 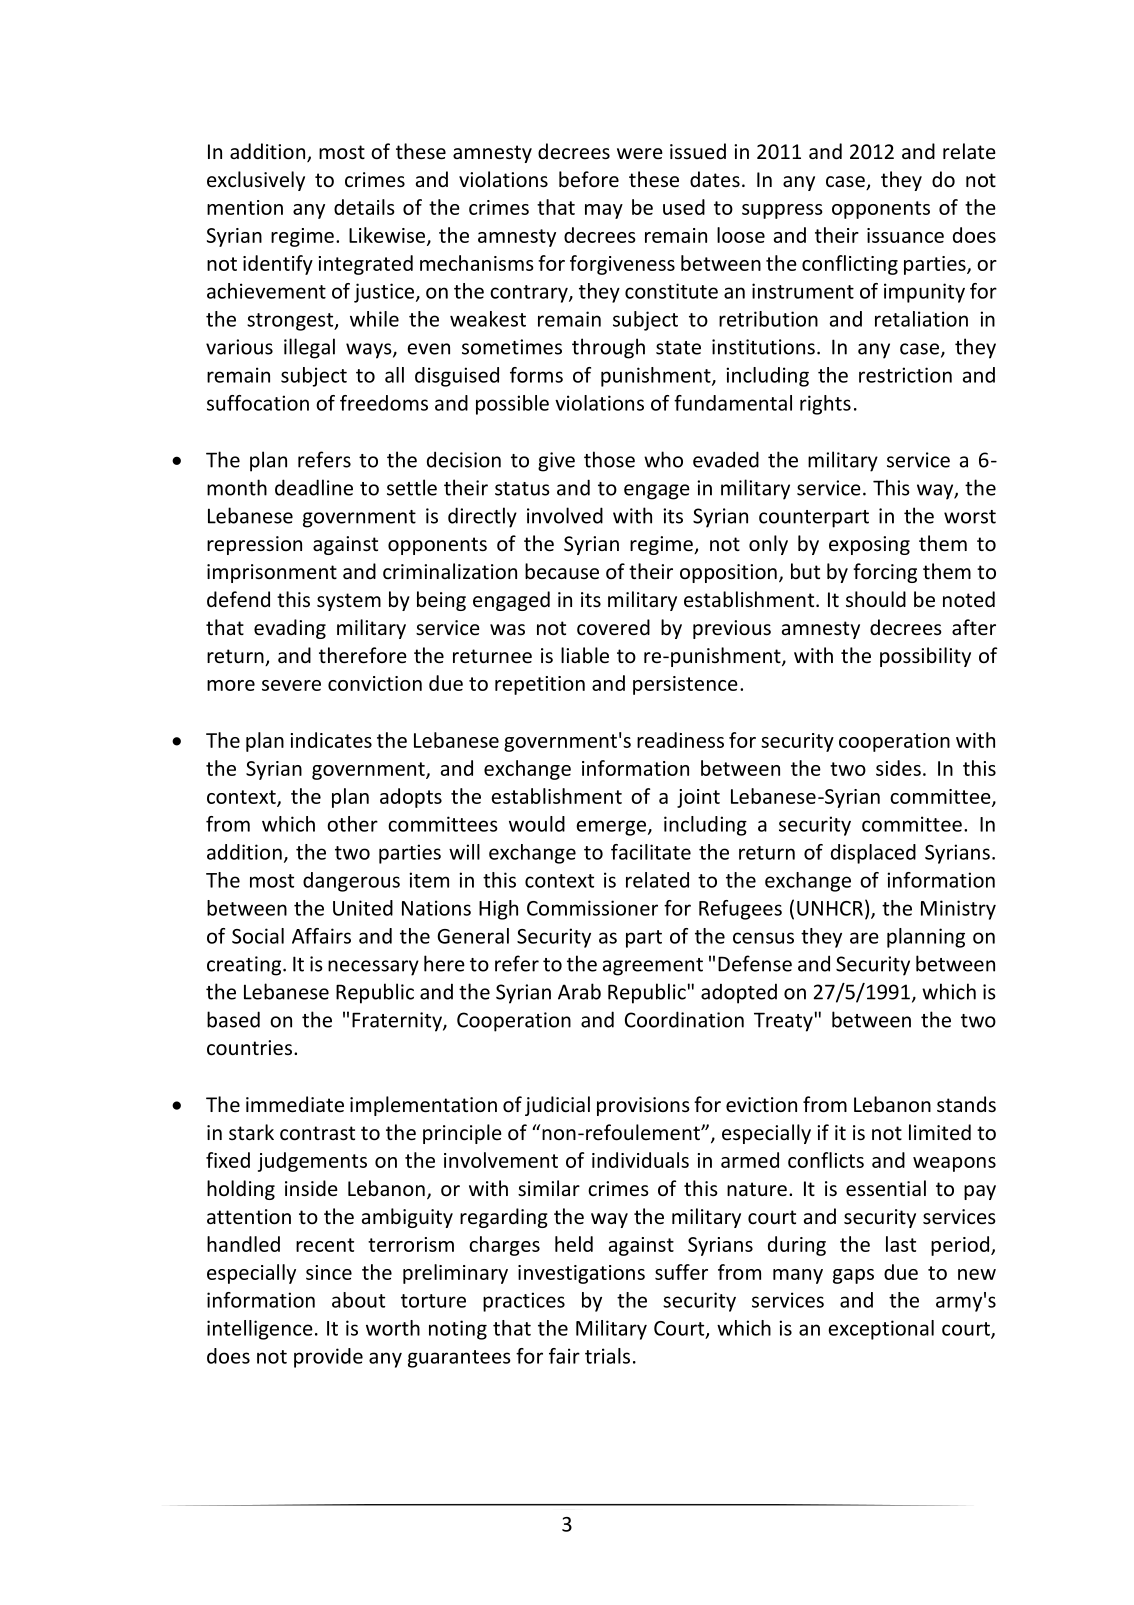 What do you see at coordinates (328, 1358) in the screenshot?
I see `provide` at bounding box center [328, 1358].
